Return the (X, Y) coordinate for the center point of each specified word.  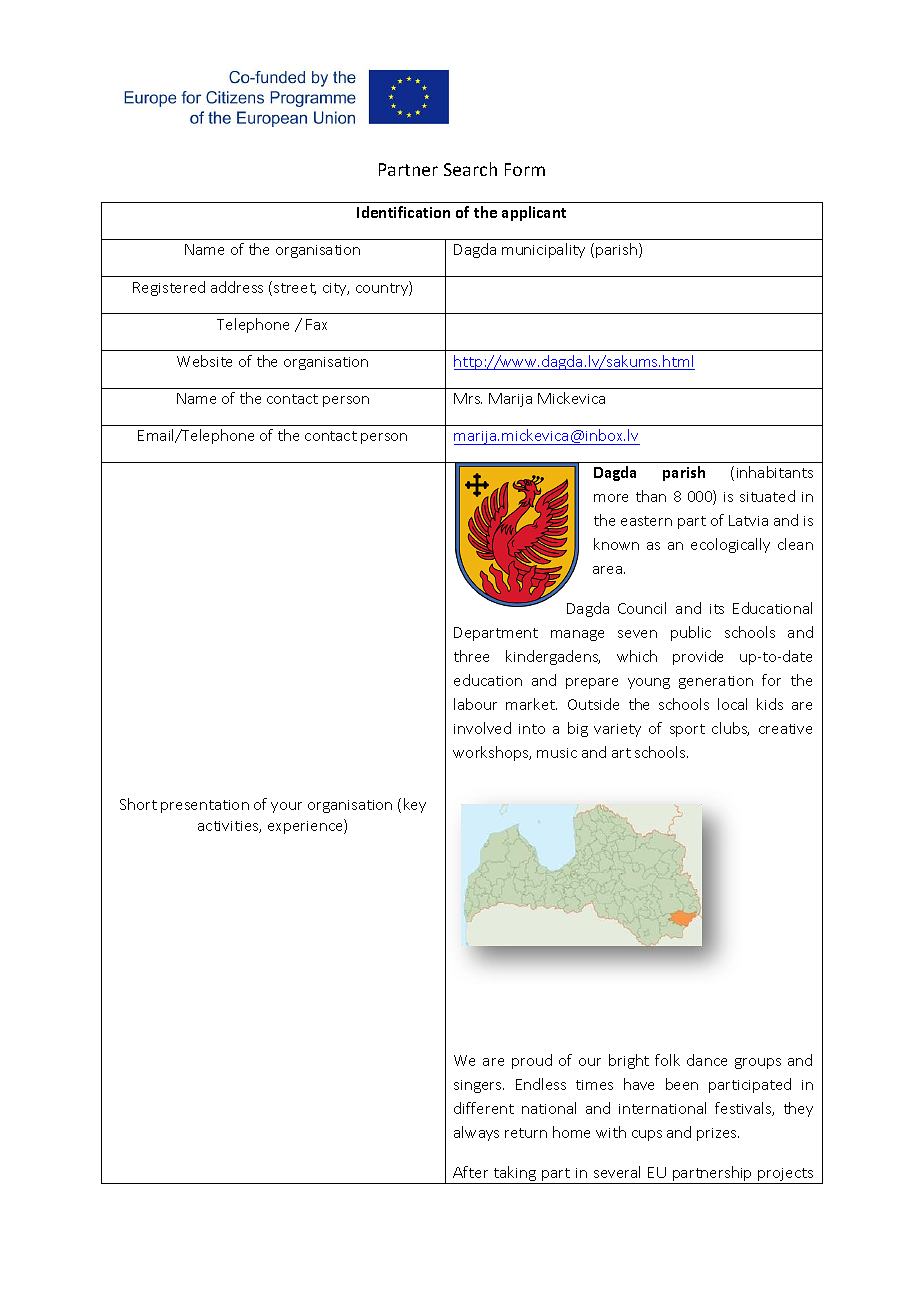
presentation (205, 806)
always (476, 1133)
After (470, 1172)
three (471, 656)
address (237, 287)
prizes (718, 1134)
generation (716, 682)
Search (470, 169)
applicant (534, 213)
